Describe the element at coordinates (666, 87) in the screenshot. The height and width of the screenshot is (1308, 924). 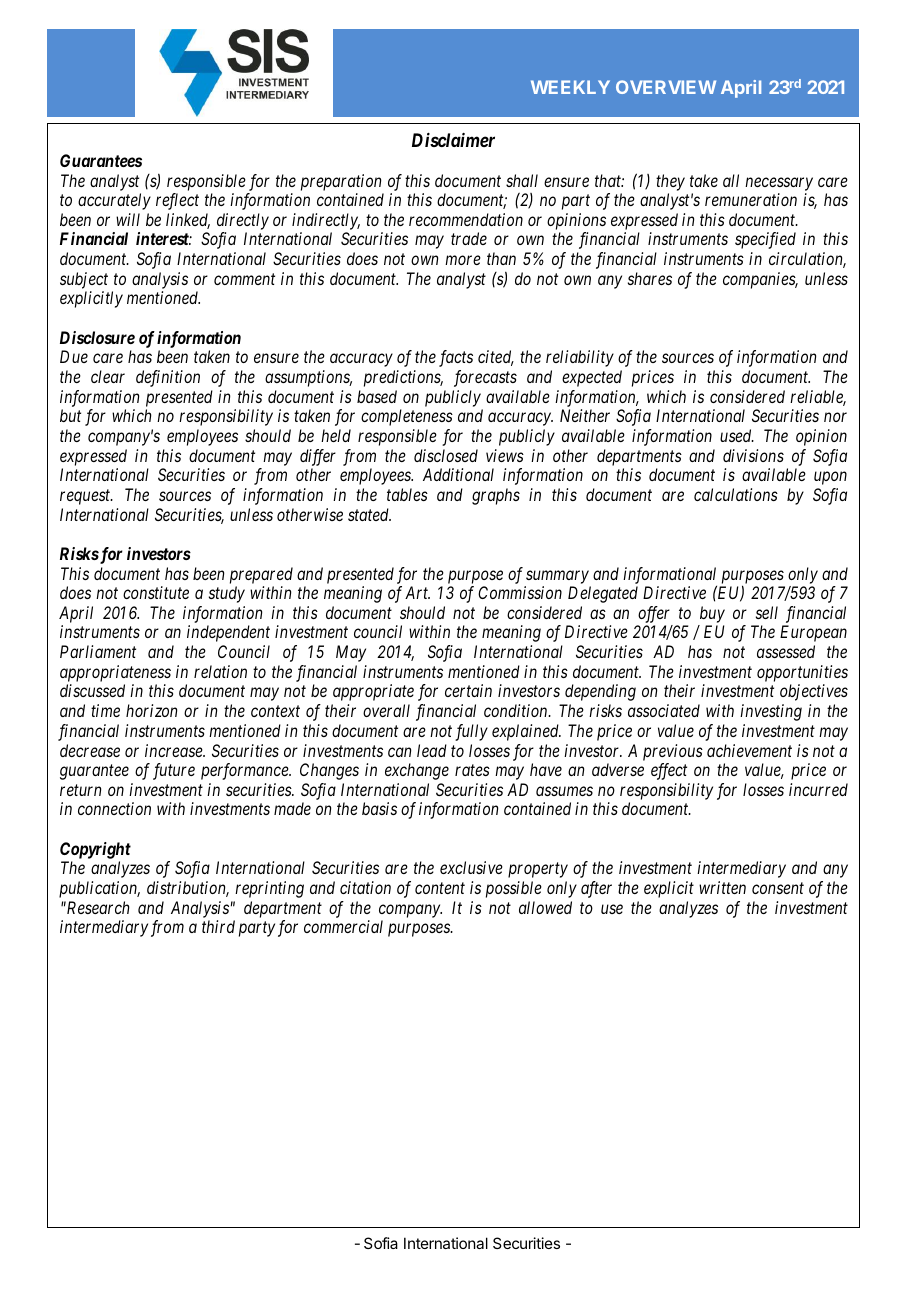
I see `OVERVIEW` at that location.
